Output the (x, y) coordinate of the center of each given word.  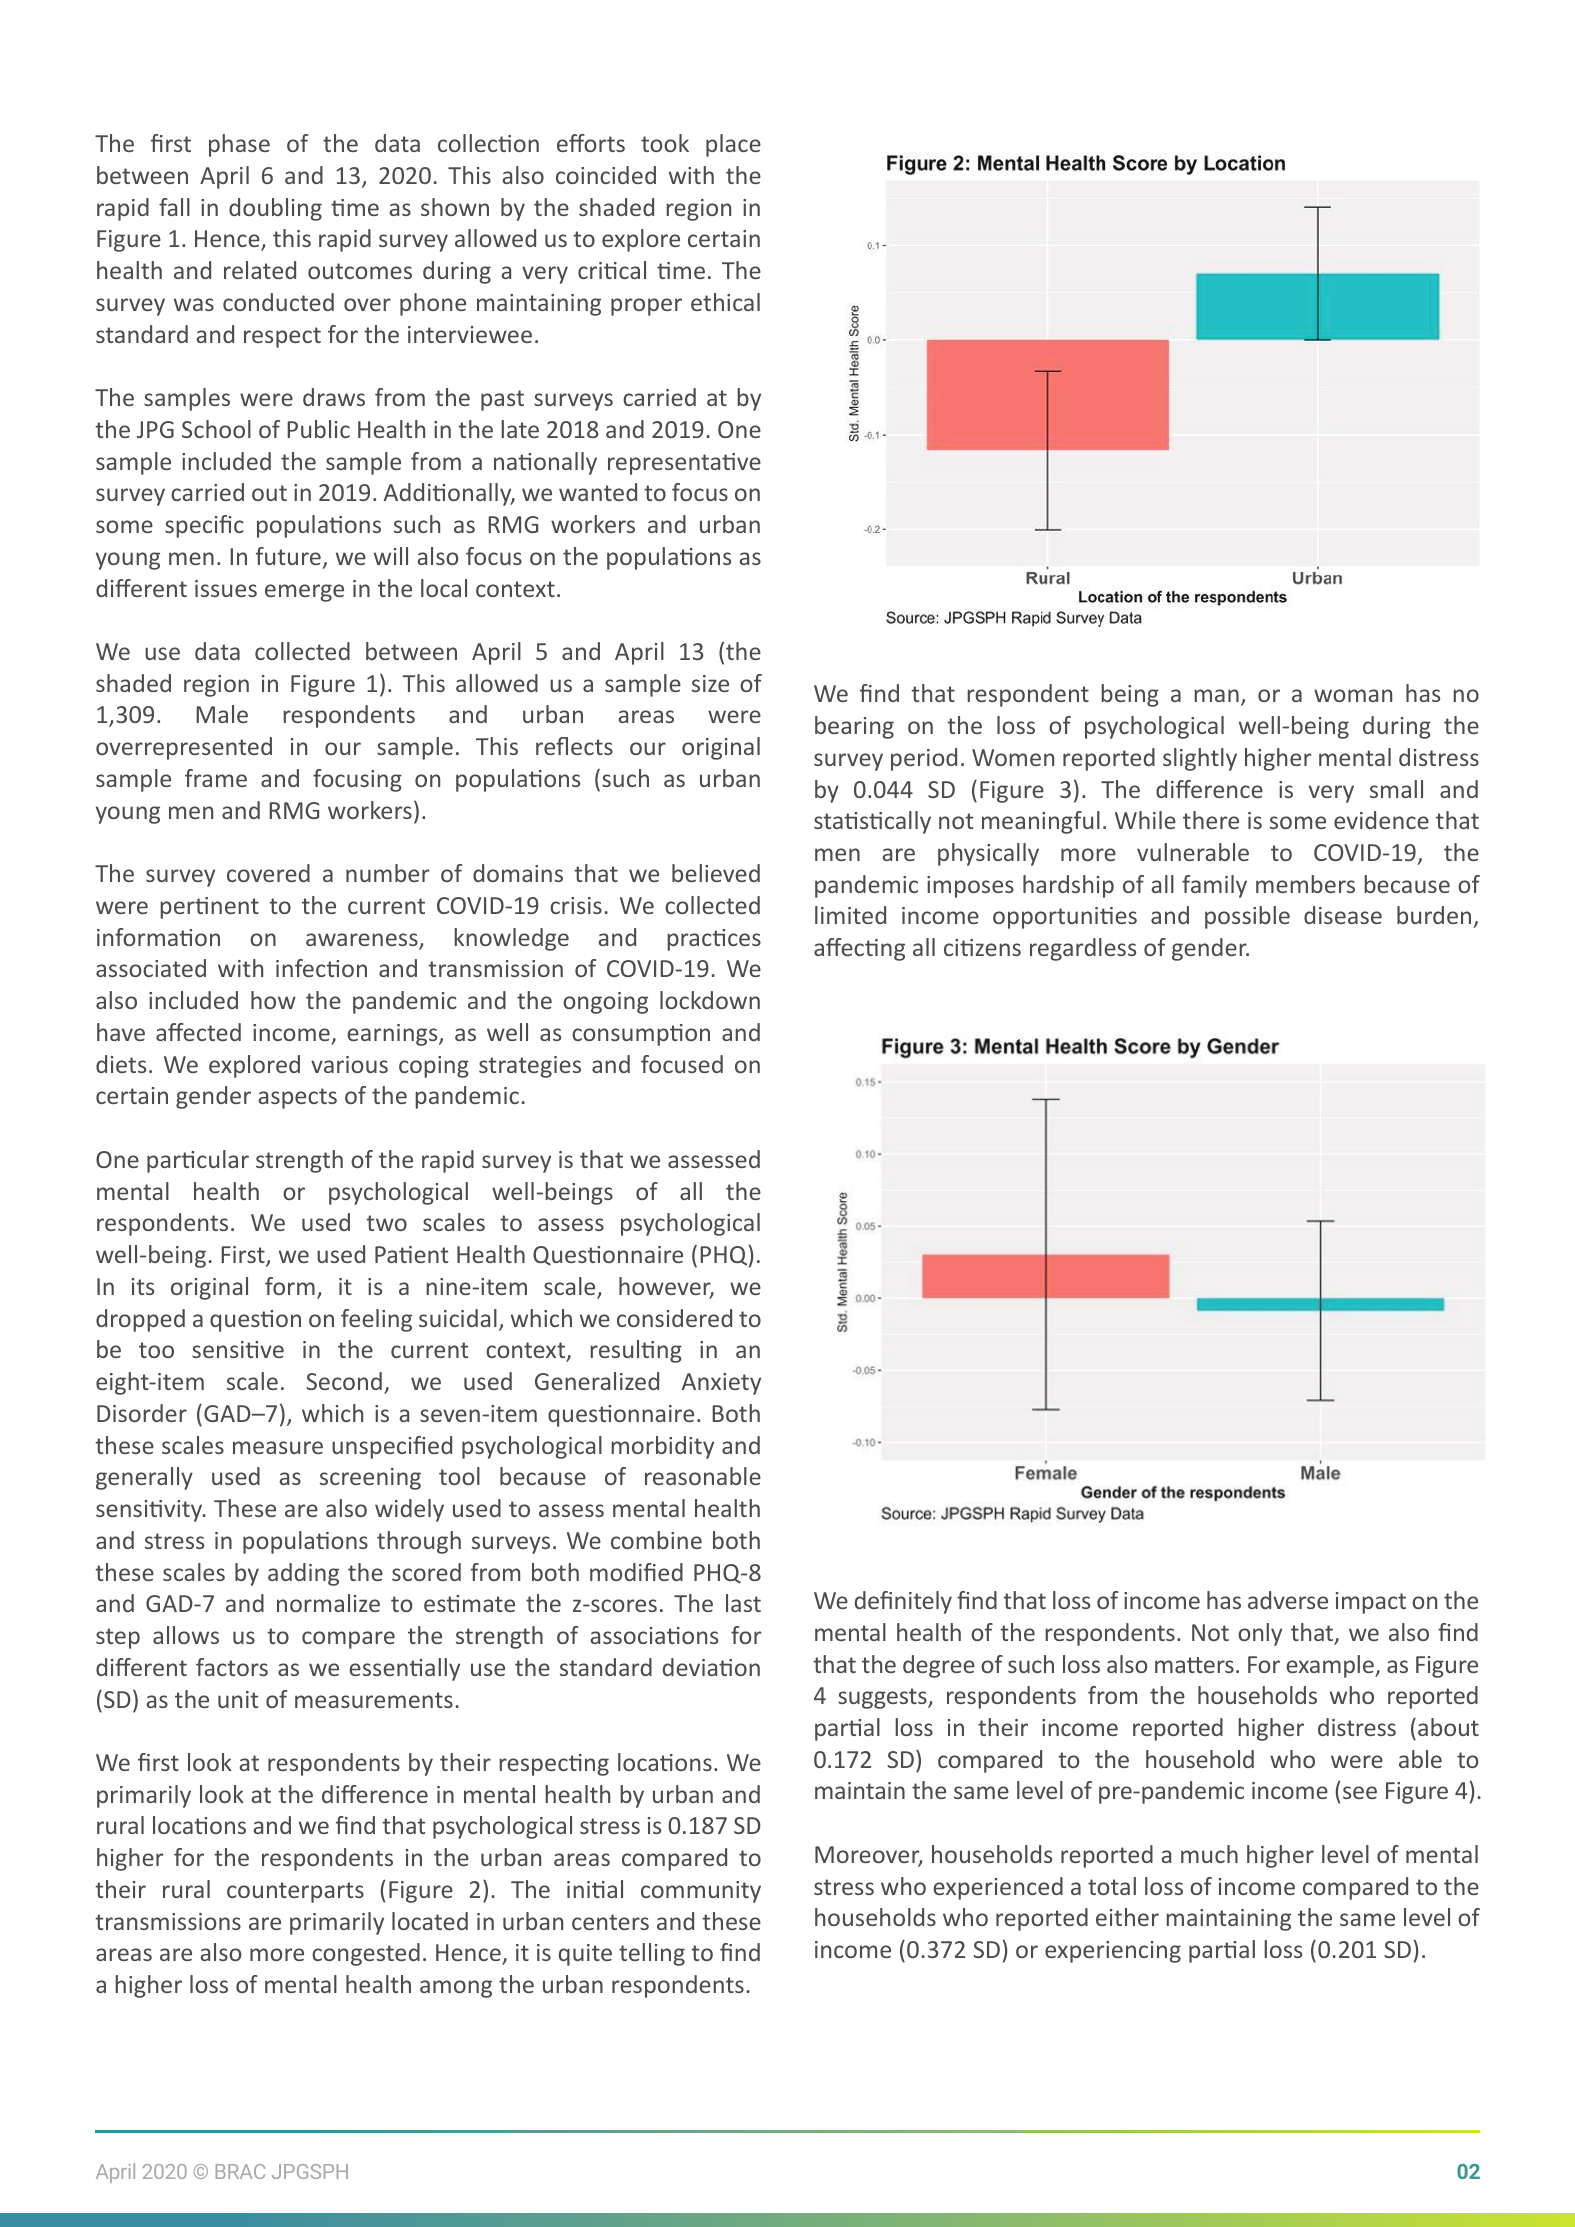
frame (216, 778)
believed (716, 873)
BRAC (240, 2171)
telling (652, 1954)
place (733, 145)
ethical (725, 302)
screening (370, 1479)
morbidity (662, 1447)
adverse (1288, 1600)
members (1305, 884)
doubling (275, 209)
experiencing (1113, 1952)
